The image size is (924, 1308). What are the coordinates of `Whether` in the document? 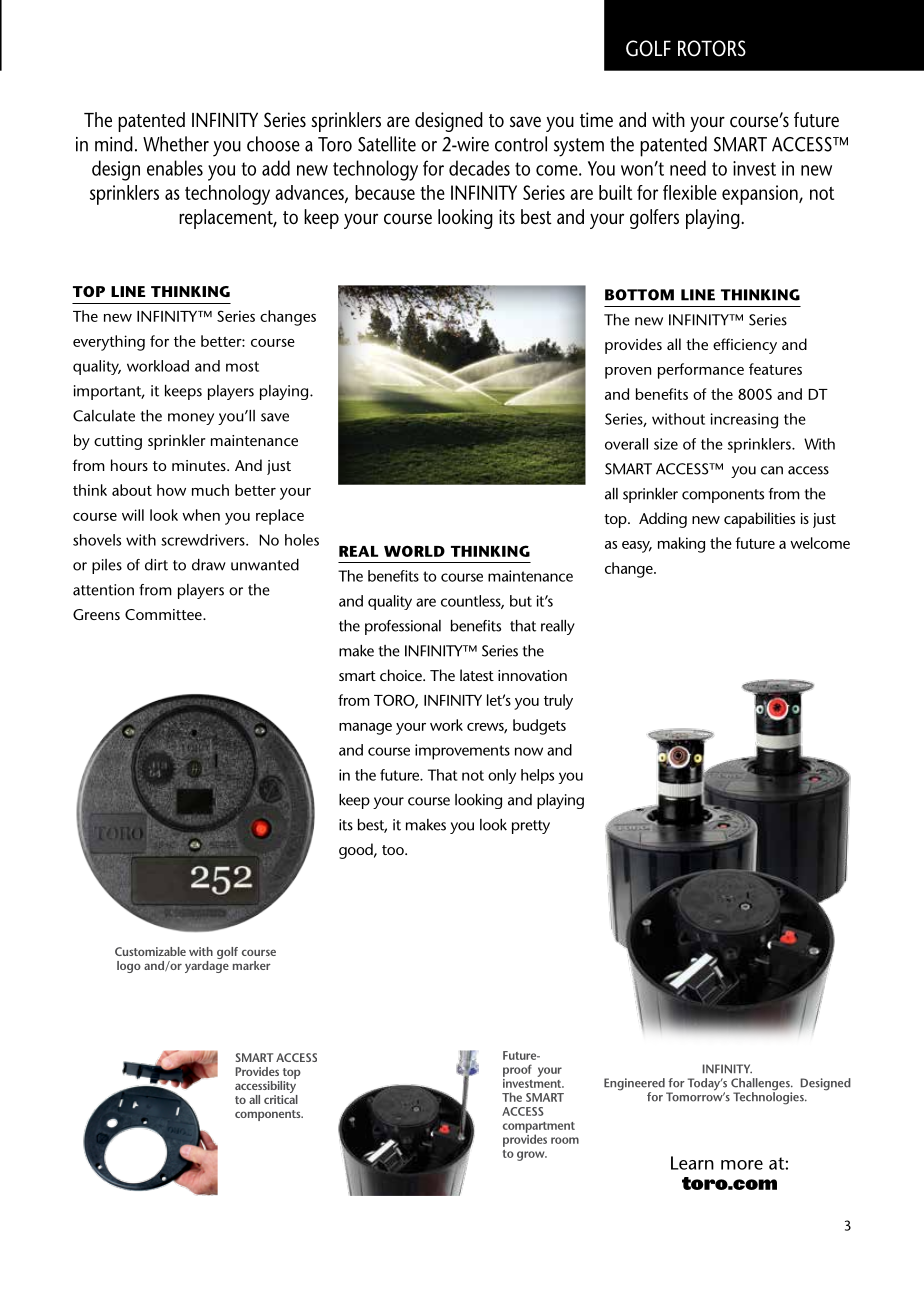 It's located at (176, 144).
